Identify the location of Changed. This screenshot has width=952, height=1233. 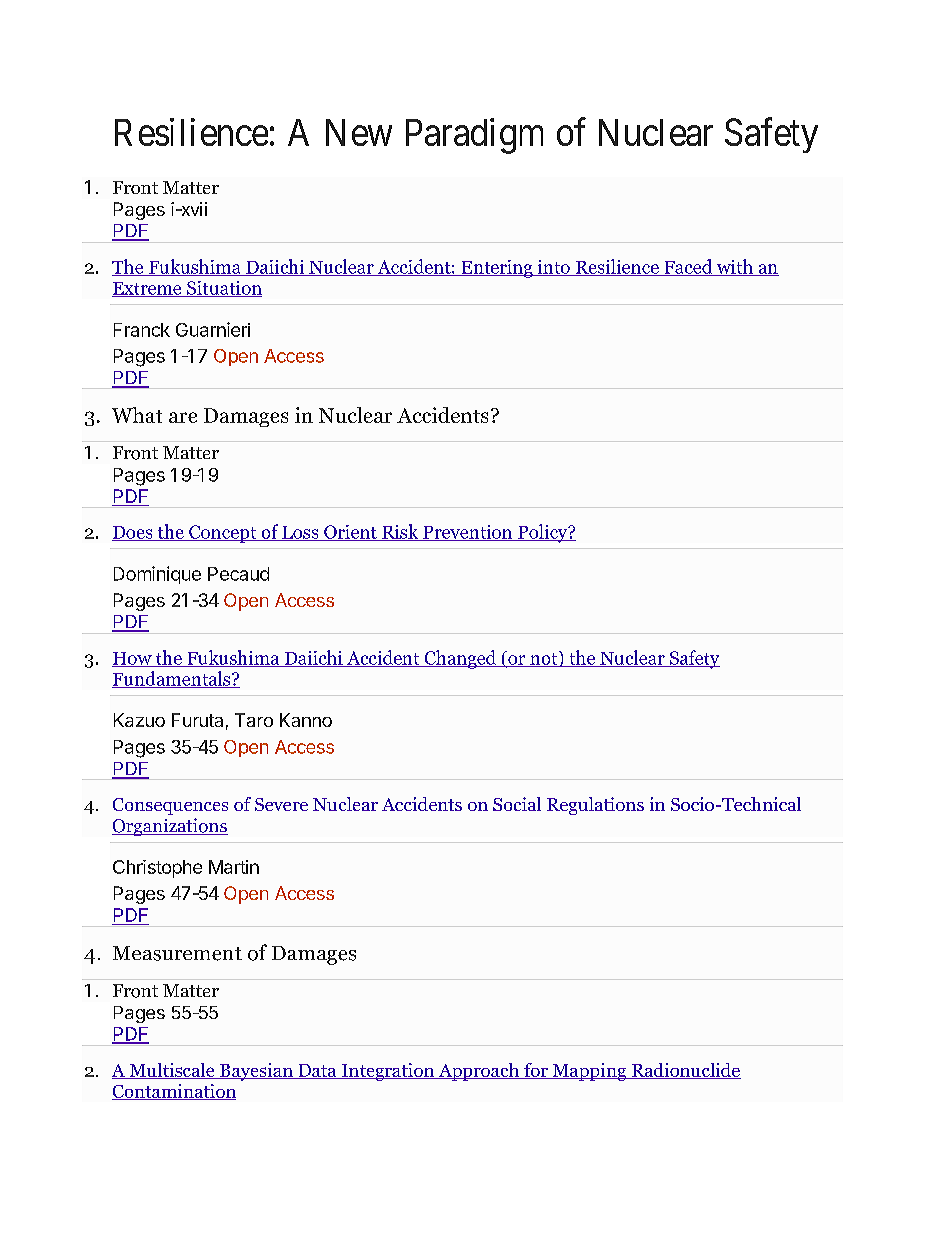
(460, 659).
